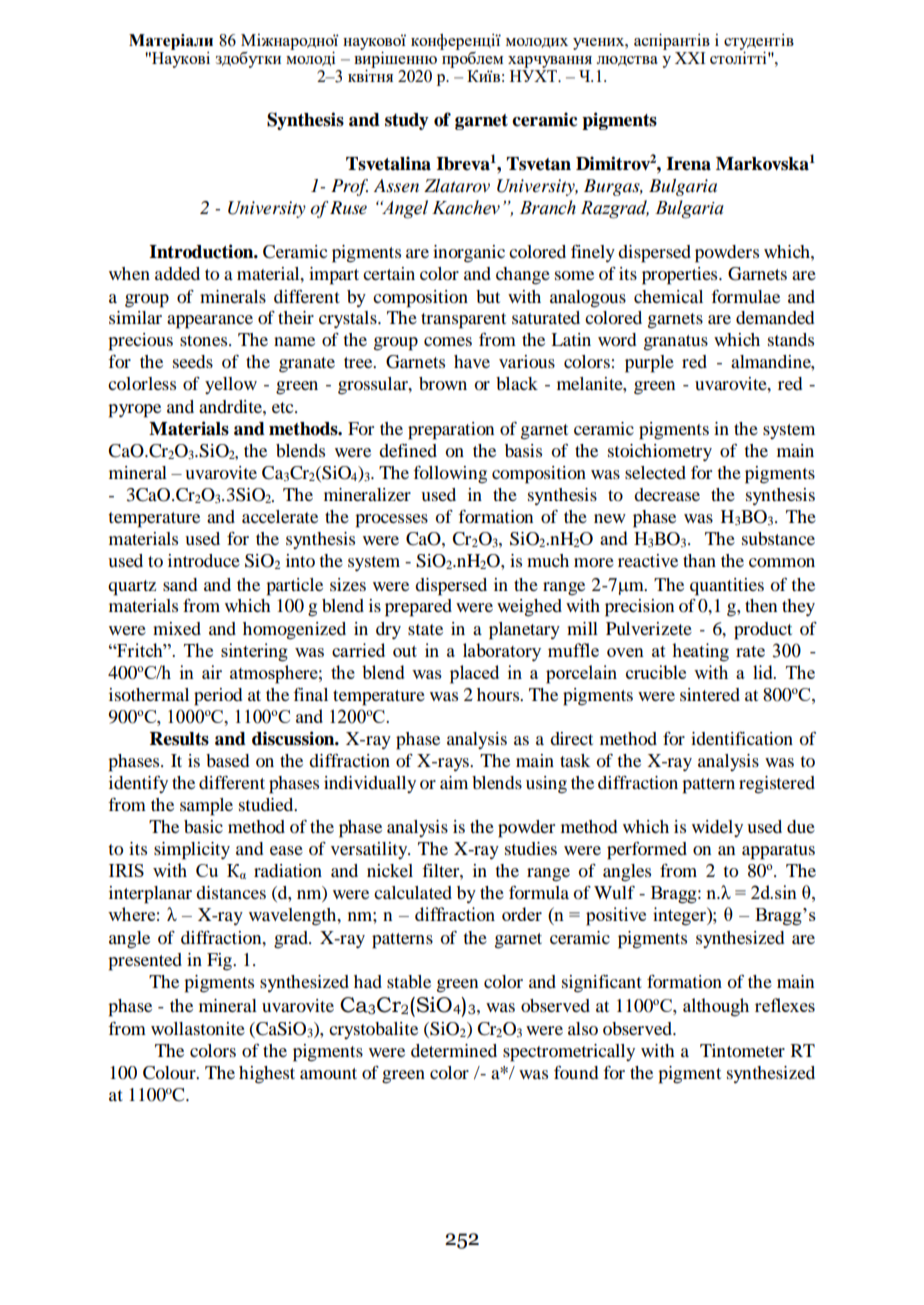 The height and width of the screenshot is (1305, 924). Describe the element at coordinates (655, 472) in the screenshot. I see `selected` at that location.
